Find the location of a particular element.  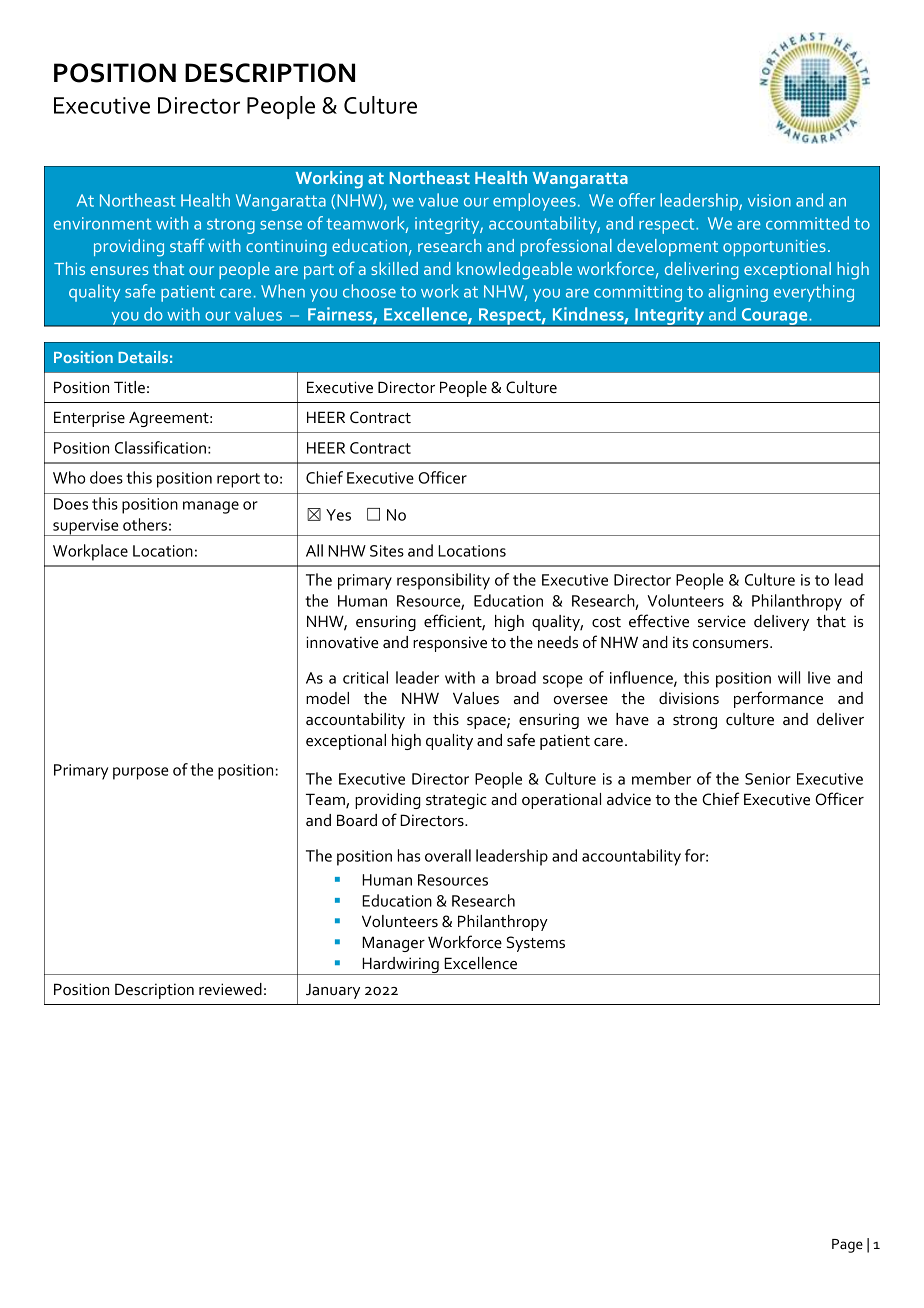

reviewed is located at coordinates (230, 989).
